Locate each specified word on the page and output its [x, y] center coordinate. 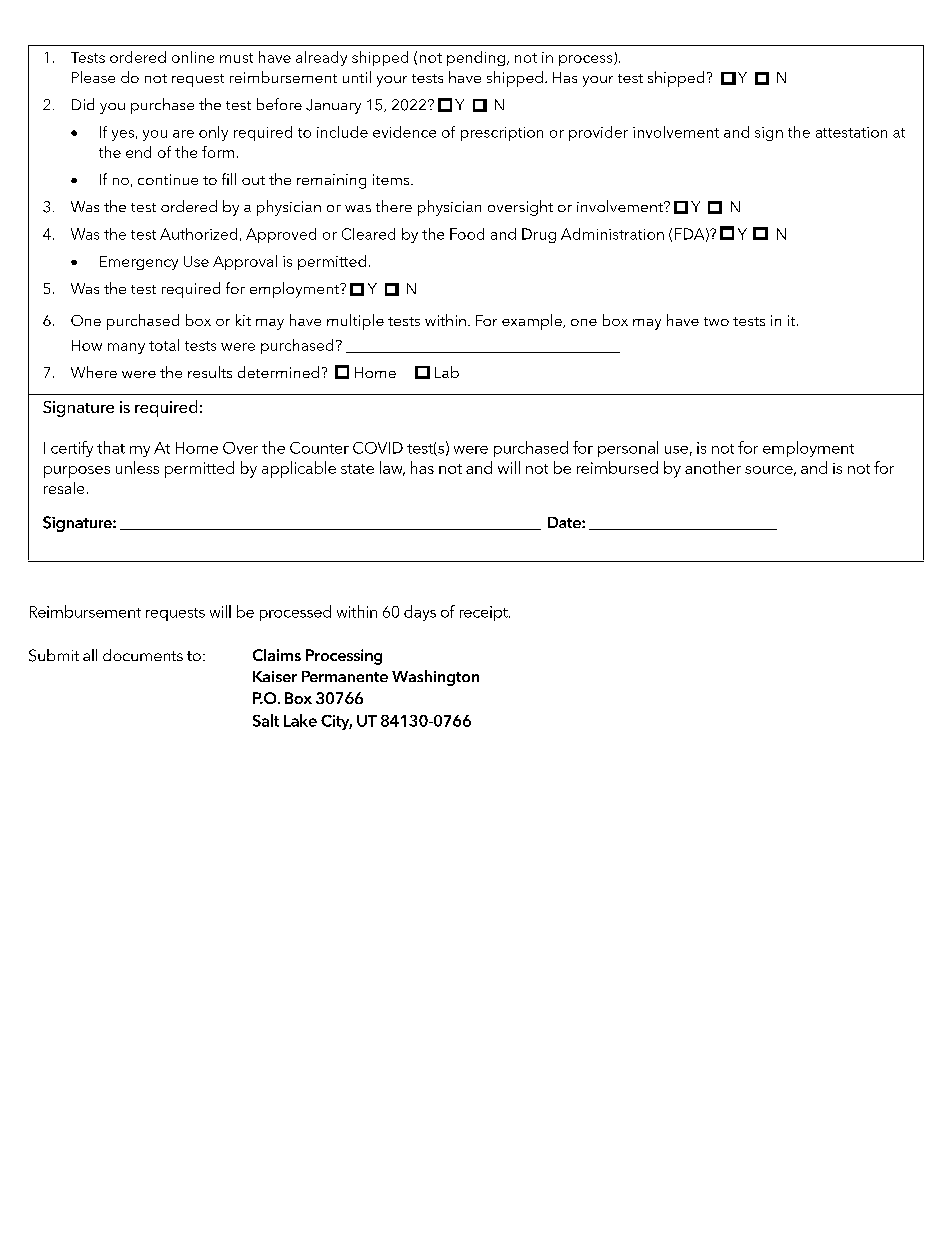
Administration [612, 234]
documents [143, 655]
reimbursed [617, 467]
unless [137, 467]
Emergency [139, 263]
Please [93, 77]
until [357, 77]
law [392, 468]
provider [598, 133]
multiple [355, 322]
